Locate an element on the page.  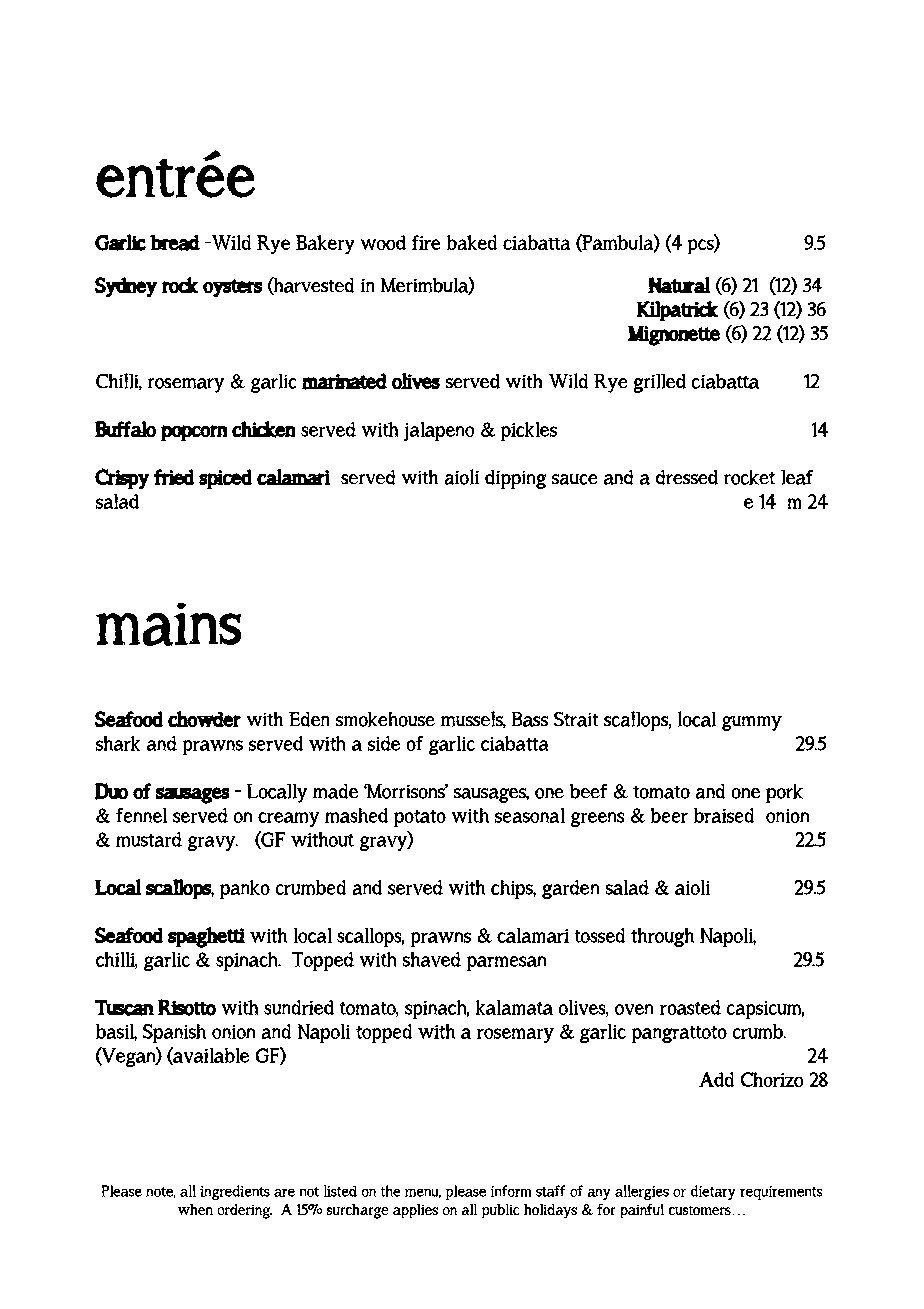
potato is located at coordinates (420, 818).
